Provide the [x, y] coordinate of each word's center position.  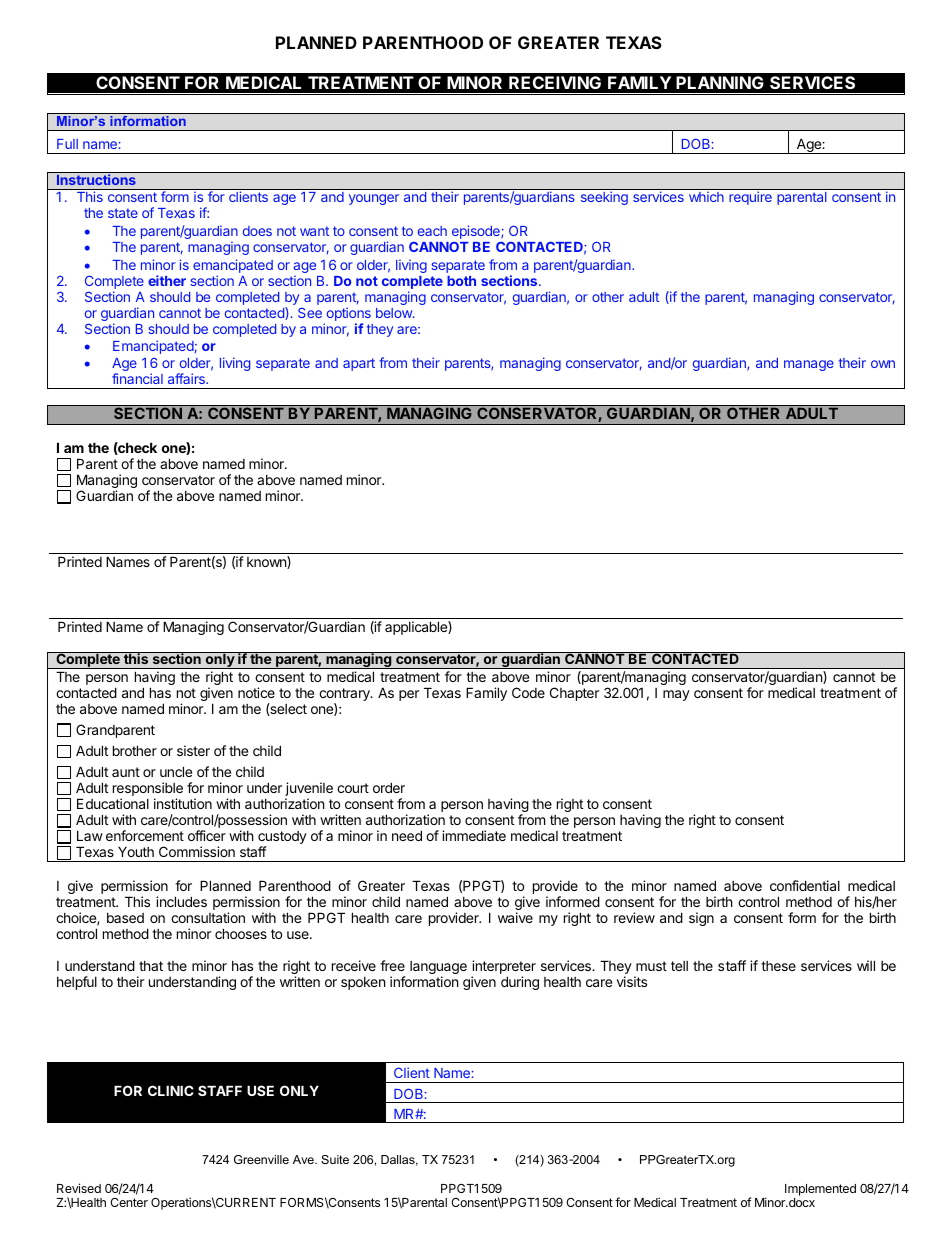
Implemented [820, 1191]
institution [183, 803]
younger [374, 199]
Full [67, 144]
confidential [805, 885]
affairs [187, 378]
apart [359, 364]
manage [809, 365]
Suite [335, 1159]
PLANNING [720, 82]
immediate [474, 835]
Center [129, 1202]
